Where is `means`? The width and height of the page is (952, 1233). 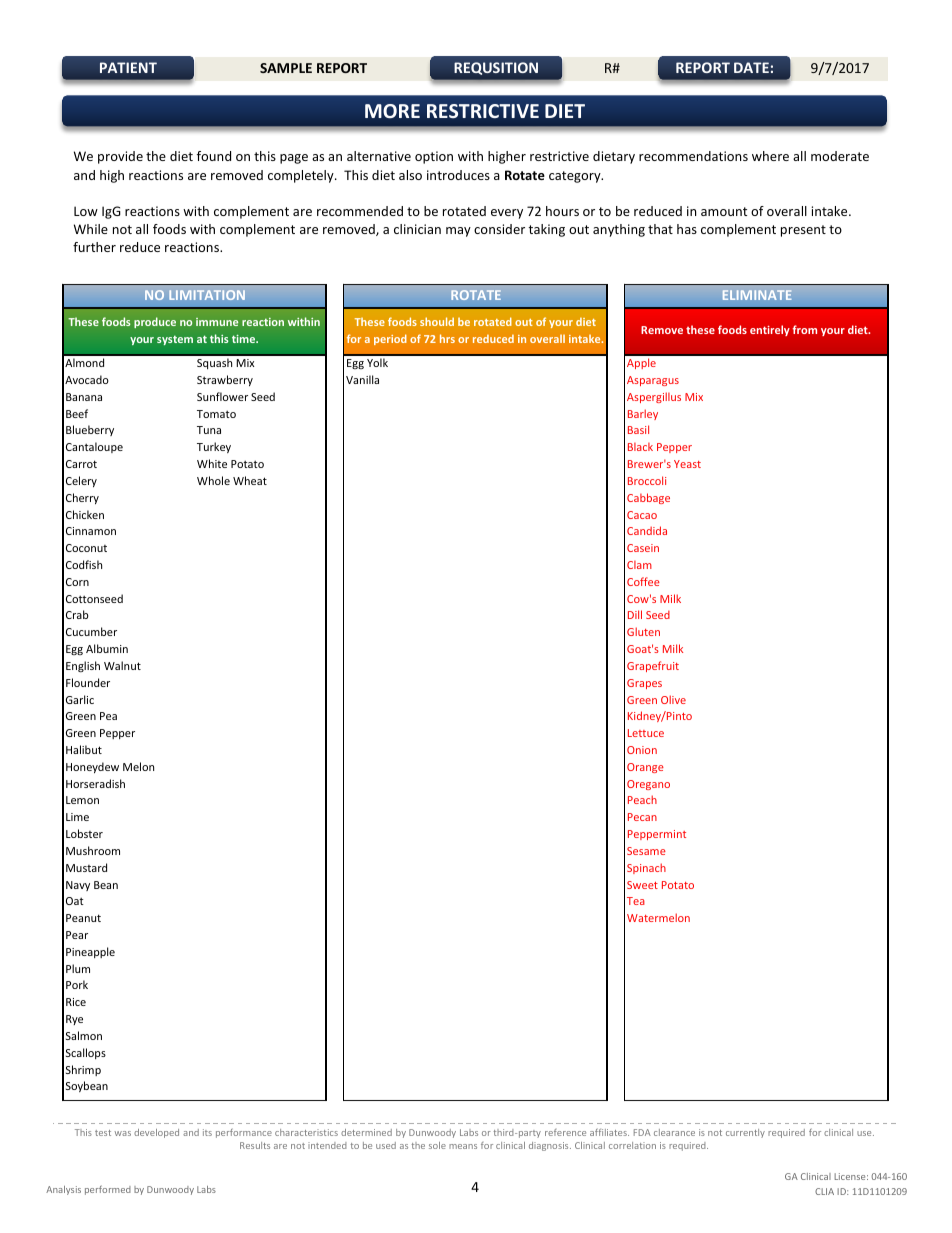 means is located at coordinates (463, 1146).
